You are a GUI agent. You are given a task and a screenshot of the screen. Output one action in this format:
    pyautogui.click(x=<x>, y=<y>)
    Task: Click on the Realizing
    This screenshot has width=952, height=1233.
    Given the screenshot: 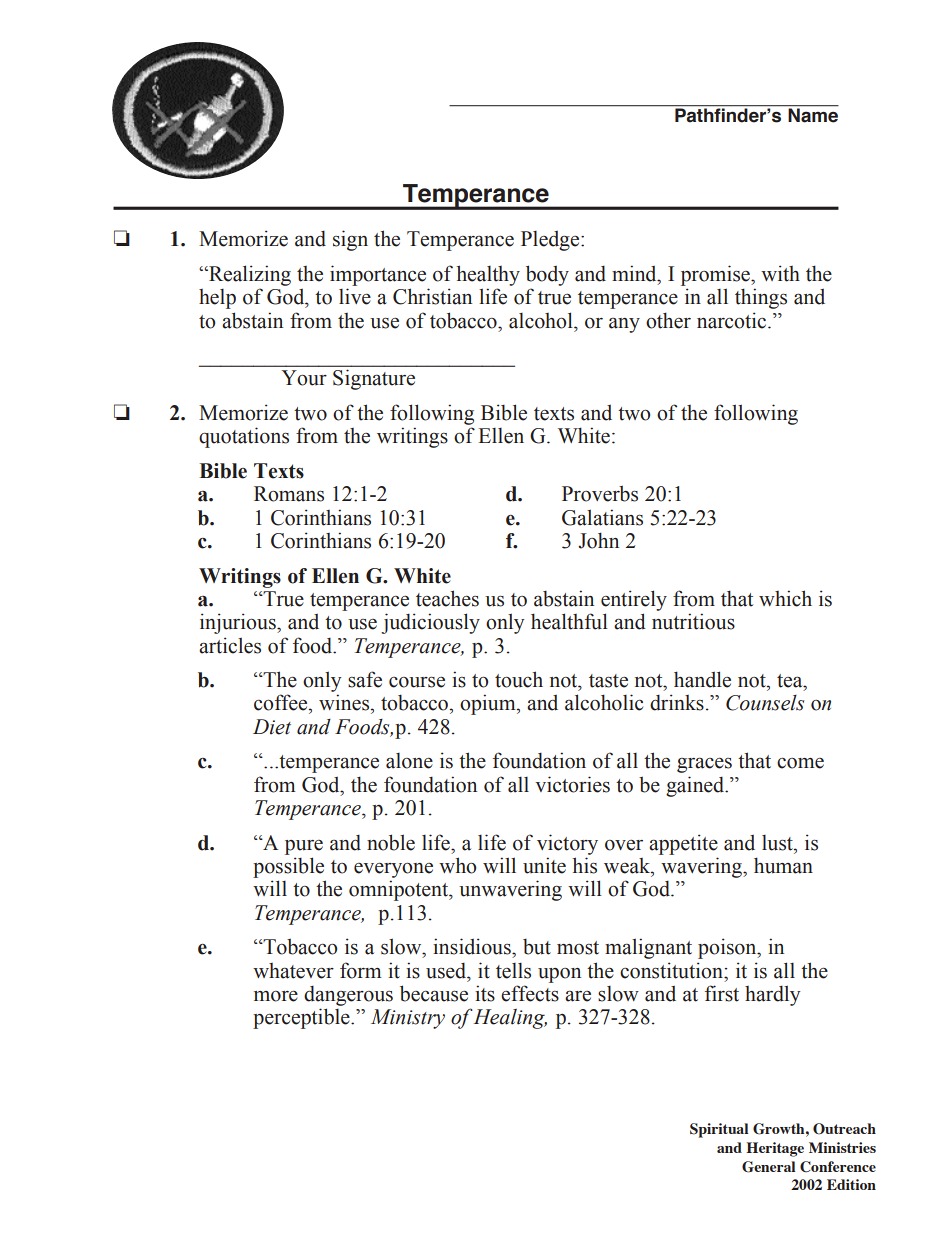 What is the action you would take?
    pyautogui.click(x=249, y=275)
